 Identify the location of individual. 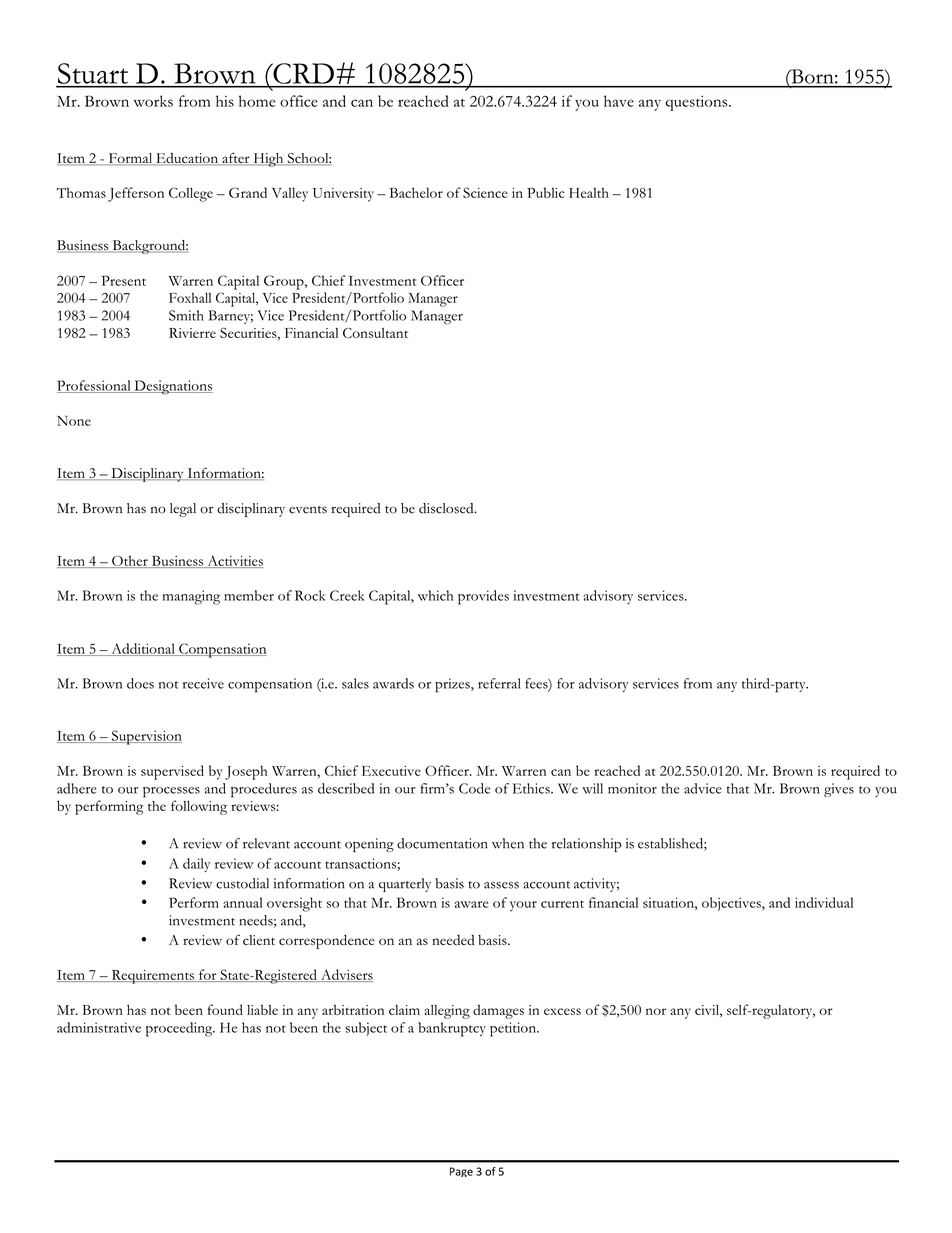
(824, 902).
